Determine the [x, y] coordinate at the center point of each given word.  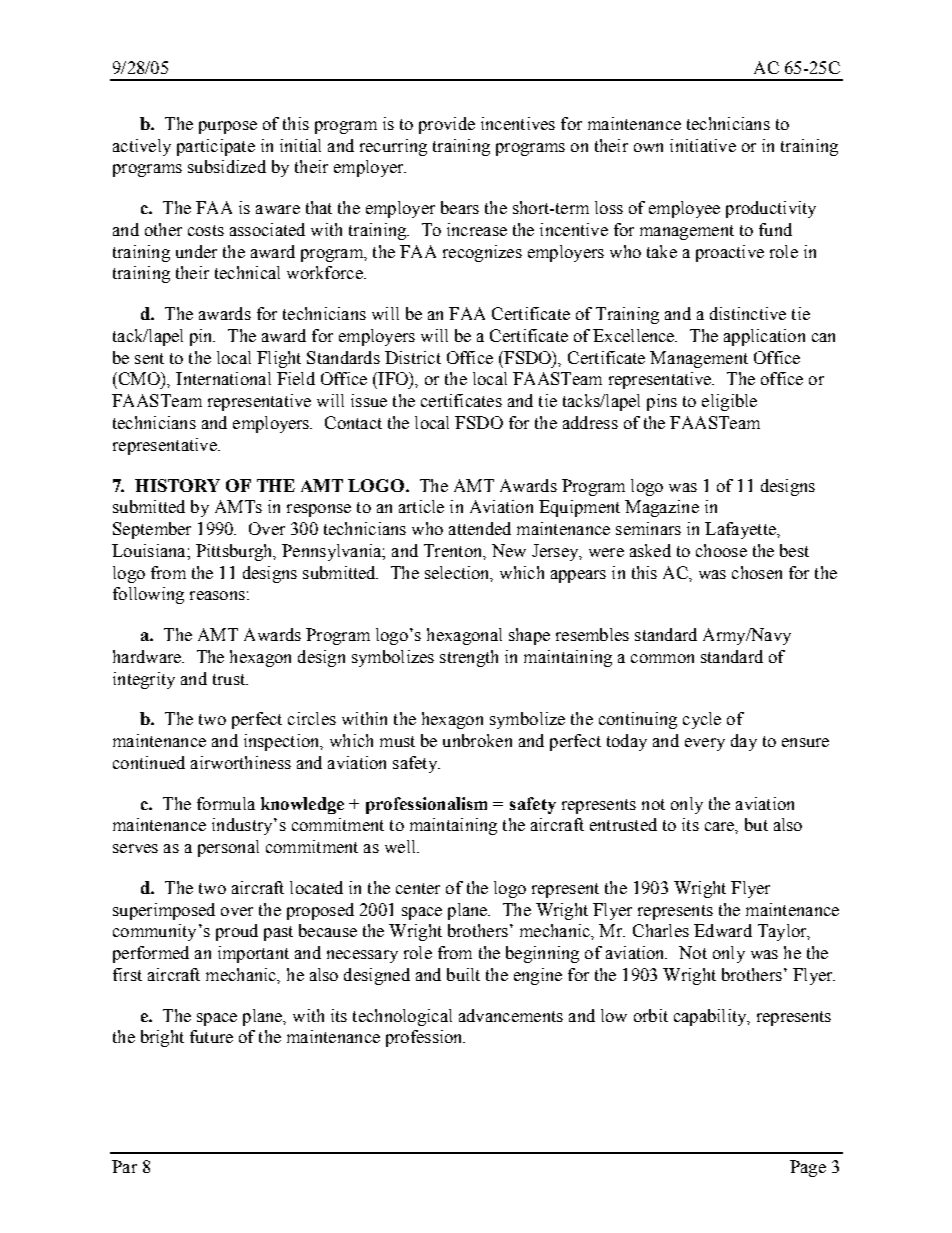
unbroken [477, 740]
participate [216, 147]
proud [237, 932]
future [211, 1036]
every [705, 744]
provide [447, 125]
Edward [723, 930]
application [764, 337]
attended [480, 528]
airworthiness [241, 762]
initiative [703, 145]
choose [721, 550]
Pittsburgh [235, 552]
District [413, 357]
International [223, 378]
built [463, 974]
